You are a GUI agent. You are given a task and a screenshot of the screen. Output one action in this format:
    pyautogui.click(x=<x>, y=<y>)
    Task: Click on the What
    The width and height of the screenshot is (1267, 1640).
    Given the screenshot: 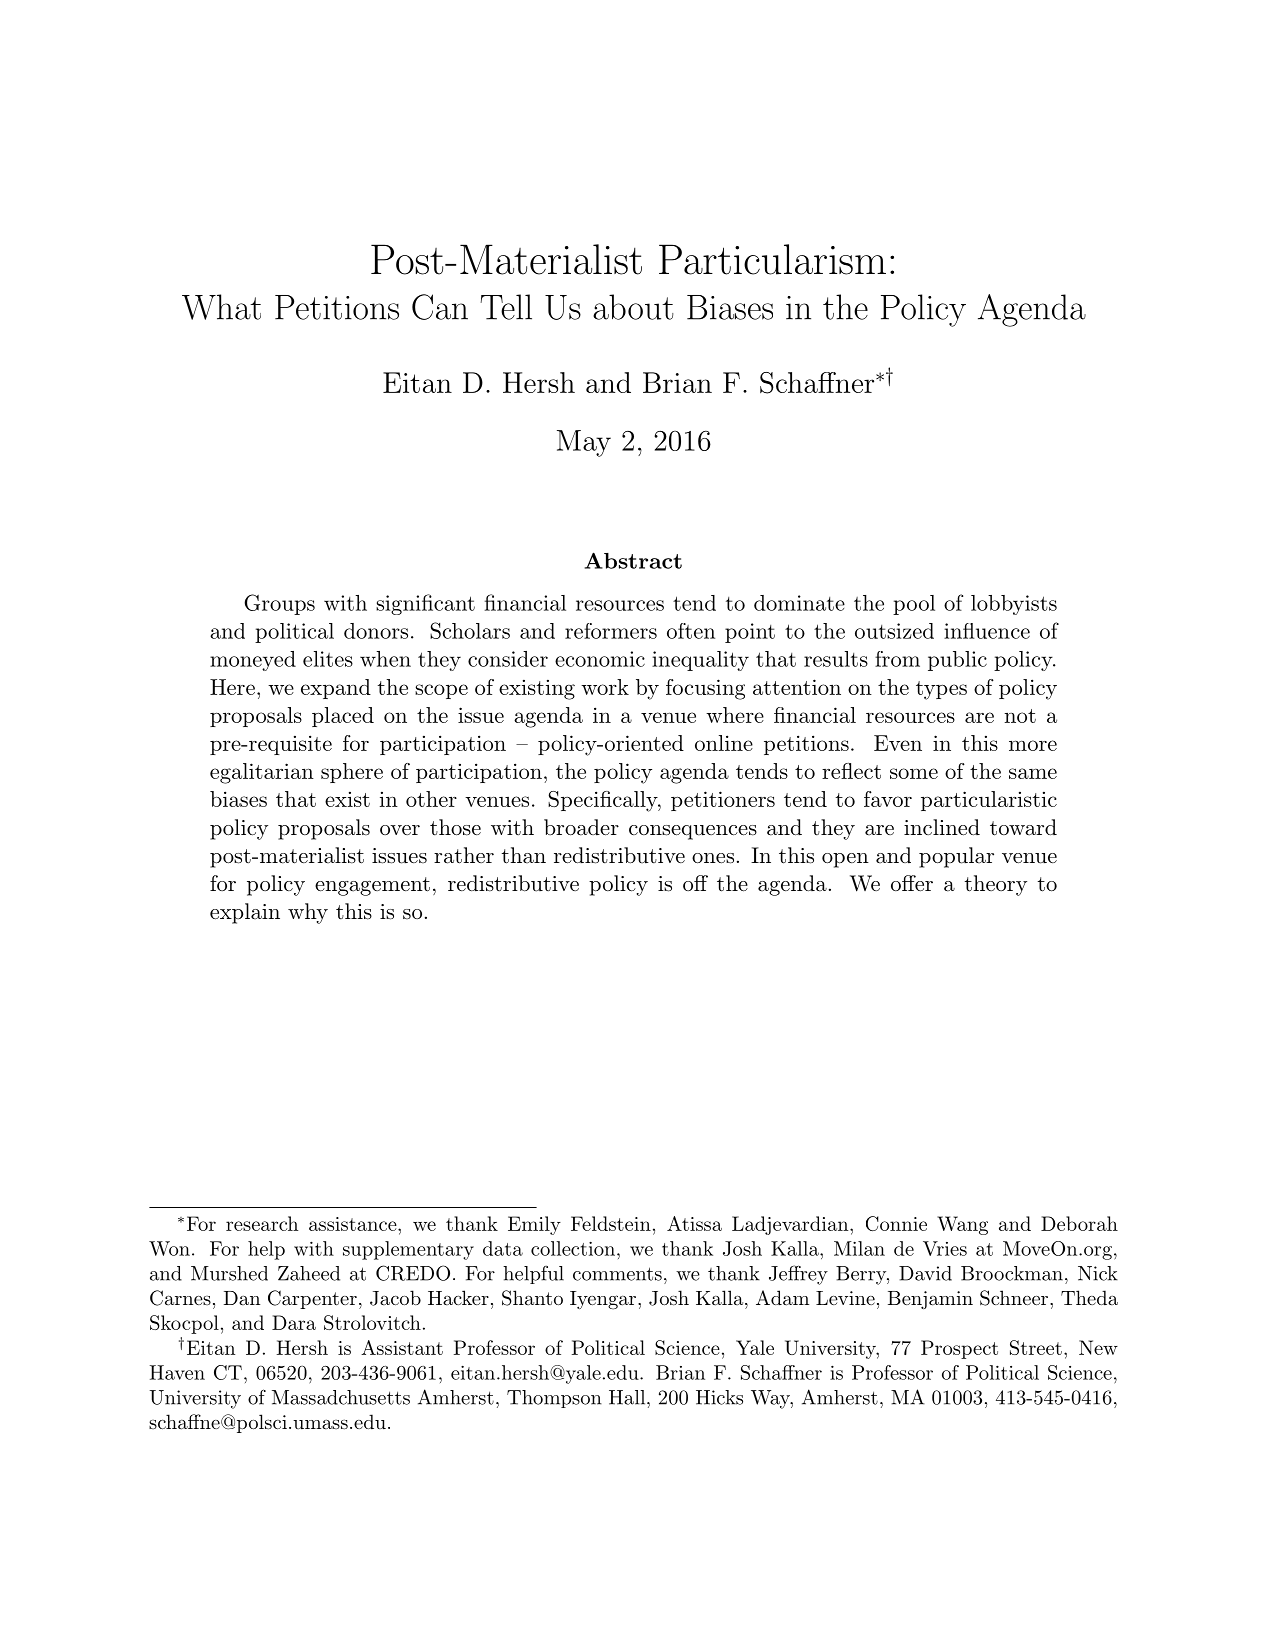 What is the action you would take?
    pyautogui.click(x=221, y=307)
